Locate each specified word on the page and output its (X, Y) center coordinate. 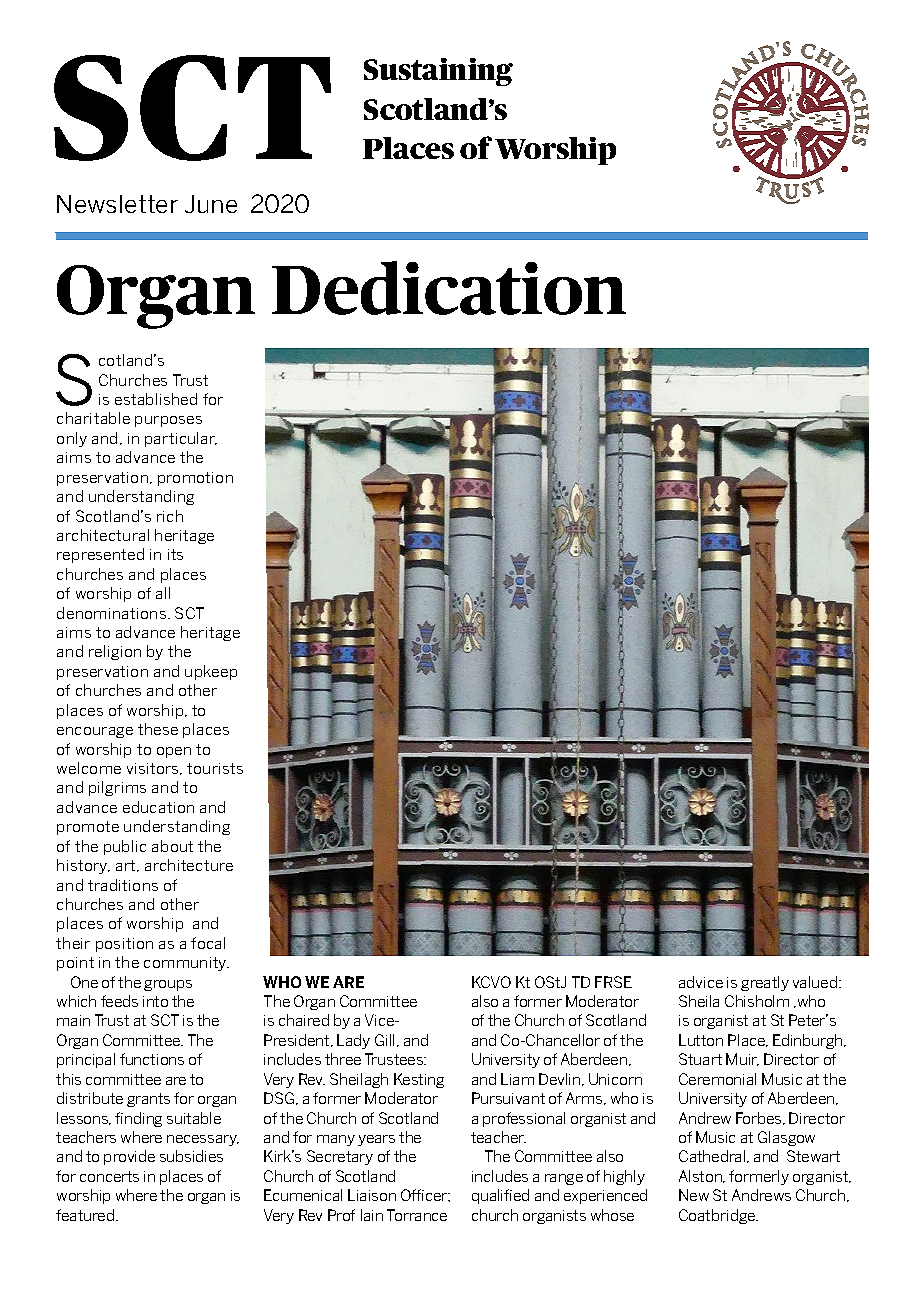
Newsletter (117, 204)
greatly (765, 983)
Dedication (449, 288)
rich (170, 516)
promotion (195, 479)
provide (129, 1157)
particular (181, 439)
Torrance (417, 1215)
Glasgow (786, 1138)
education (158, 807)
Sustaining (438, 72)
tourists (215, 768)
